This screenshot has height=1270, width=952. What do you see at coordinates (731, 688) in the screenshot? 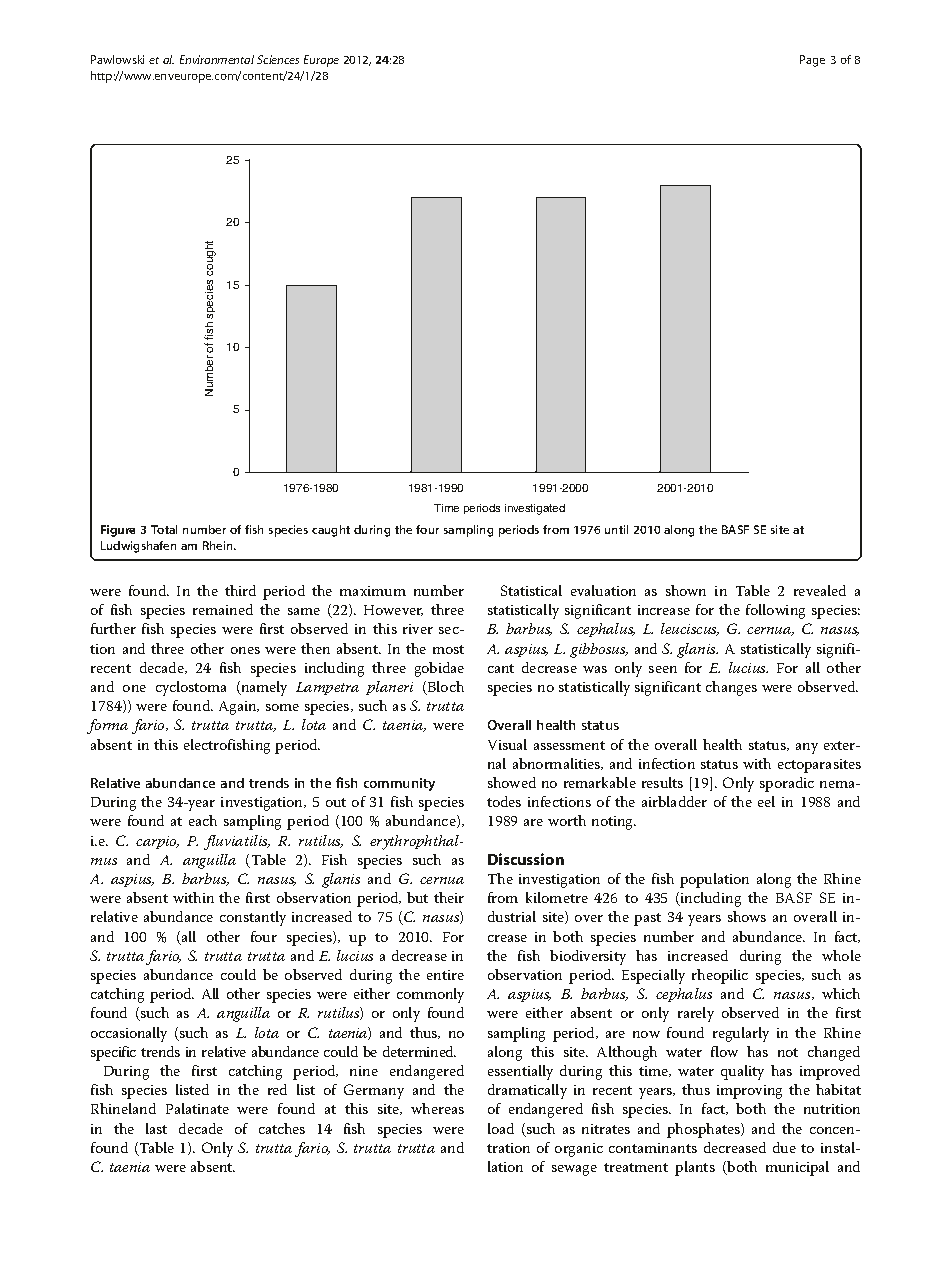
I see `changes` at bounding box center [731, 688].
